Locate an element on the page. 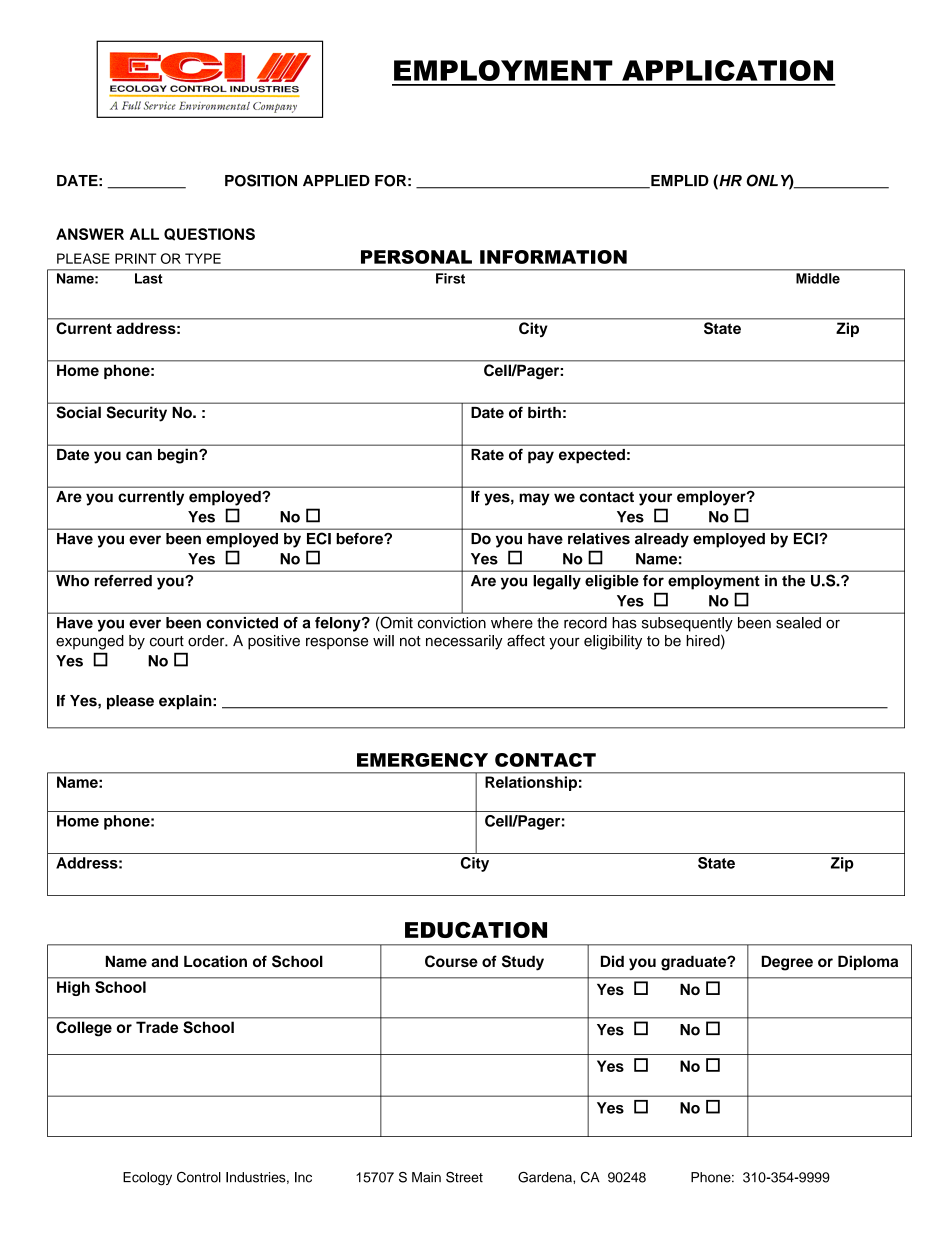 The image size is (952, 1233). already is located at coordinates (662, 540).
